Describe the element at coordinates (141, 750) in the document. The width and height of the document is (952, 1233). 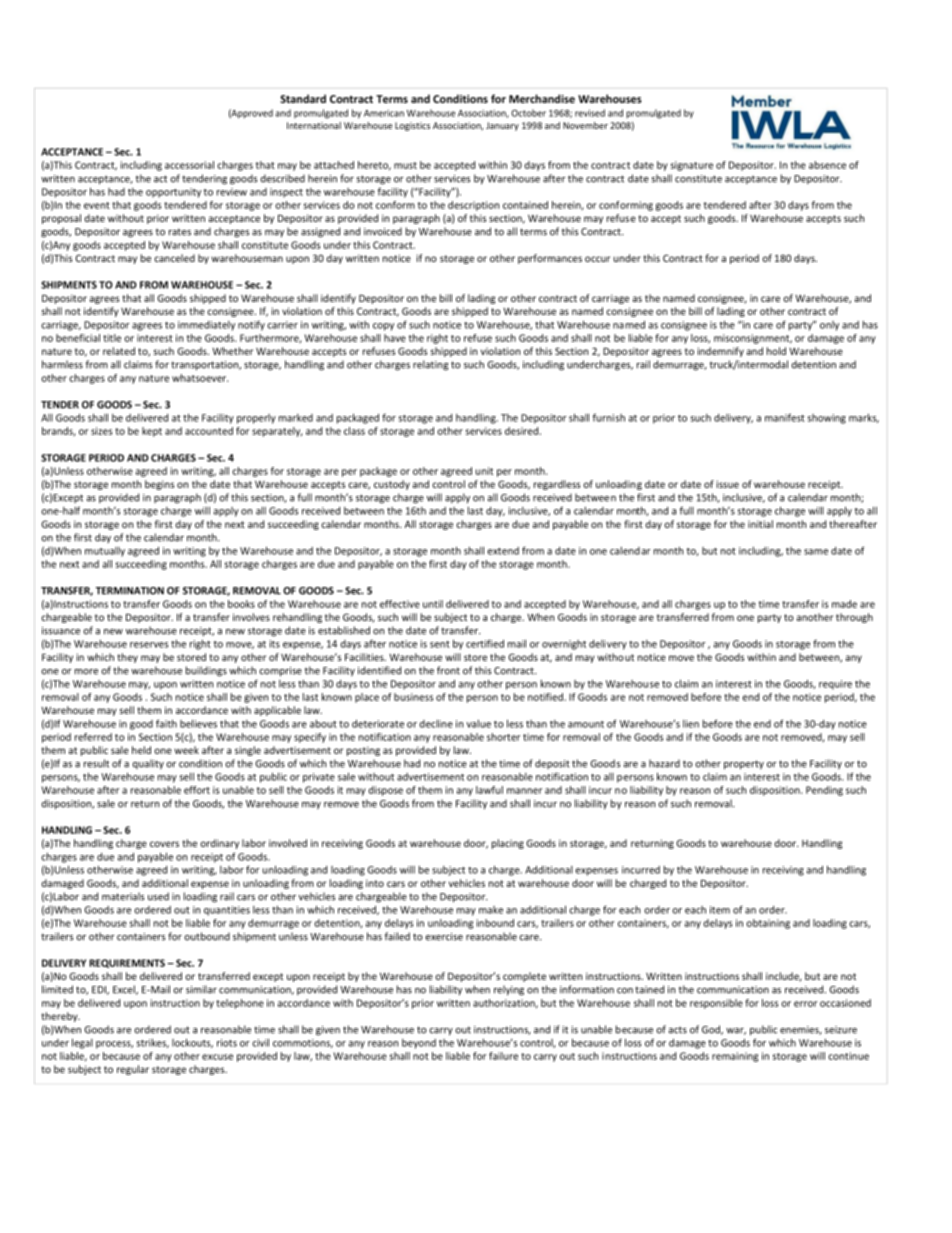
I see `held` at that location.
